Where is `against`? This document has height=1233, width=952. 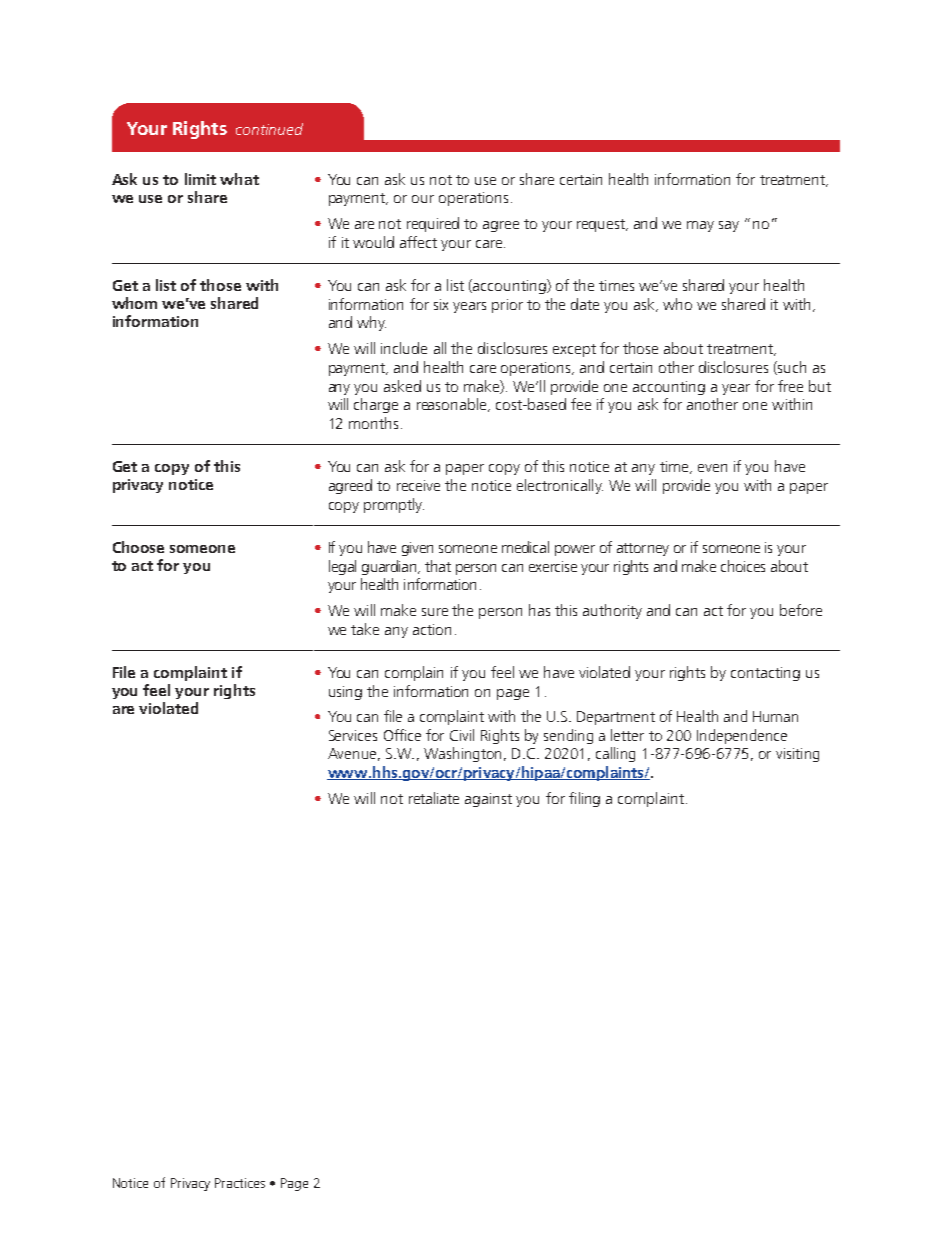 against is located at coordinates (488, 800).
